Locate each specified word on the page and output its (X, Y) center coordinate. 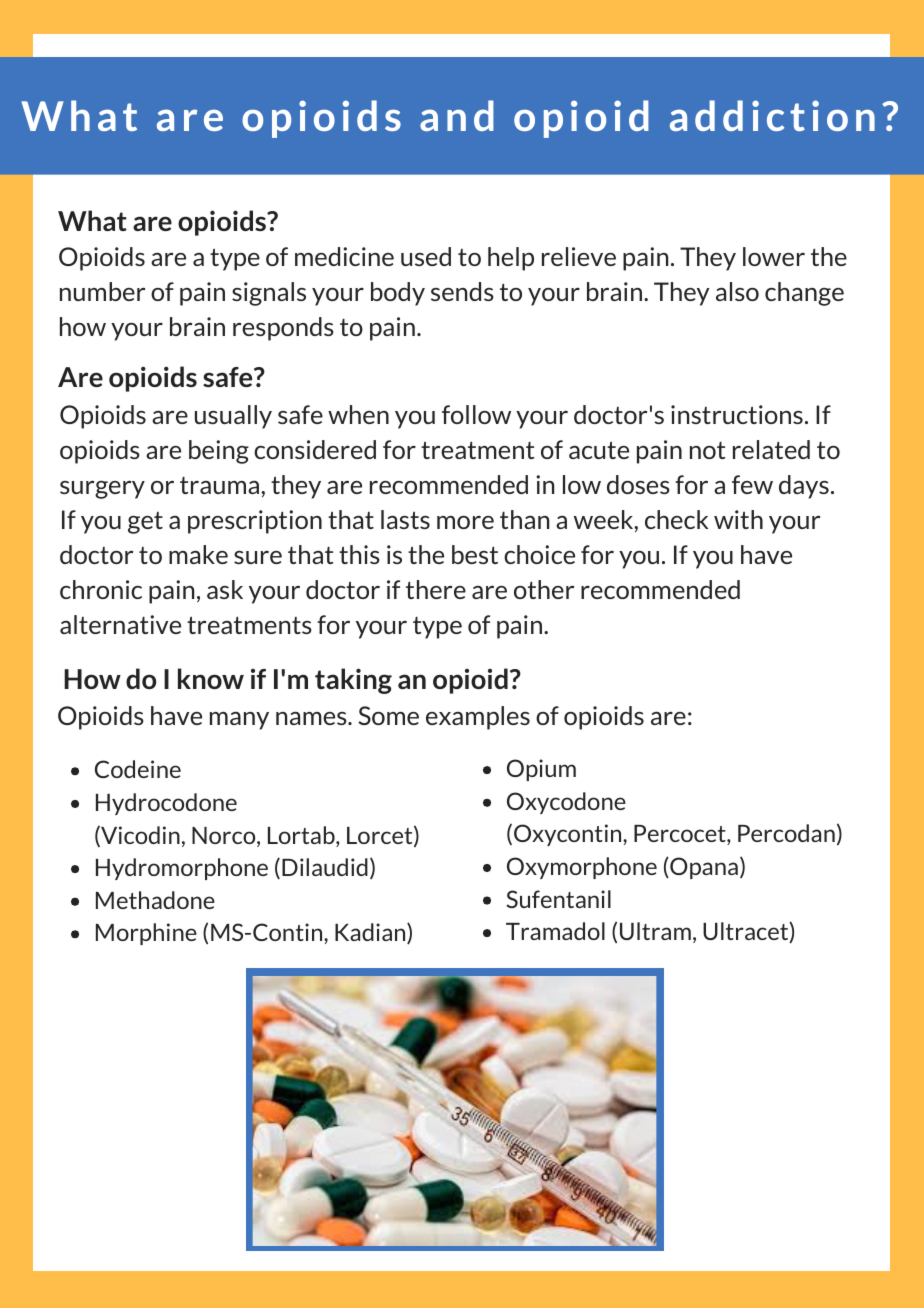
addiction (772, 115)
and (457, 115)
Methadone (155, 900)
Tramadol (555, 931)
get (145, 523)
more (465, 522)
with (738, 519)
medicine (344, 256)
